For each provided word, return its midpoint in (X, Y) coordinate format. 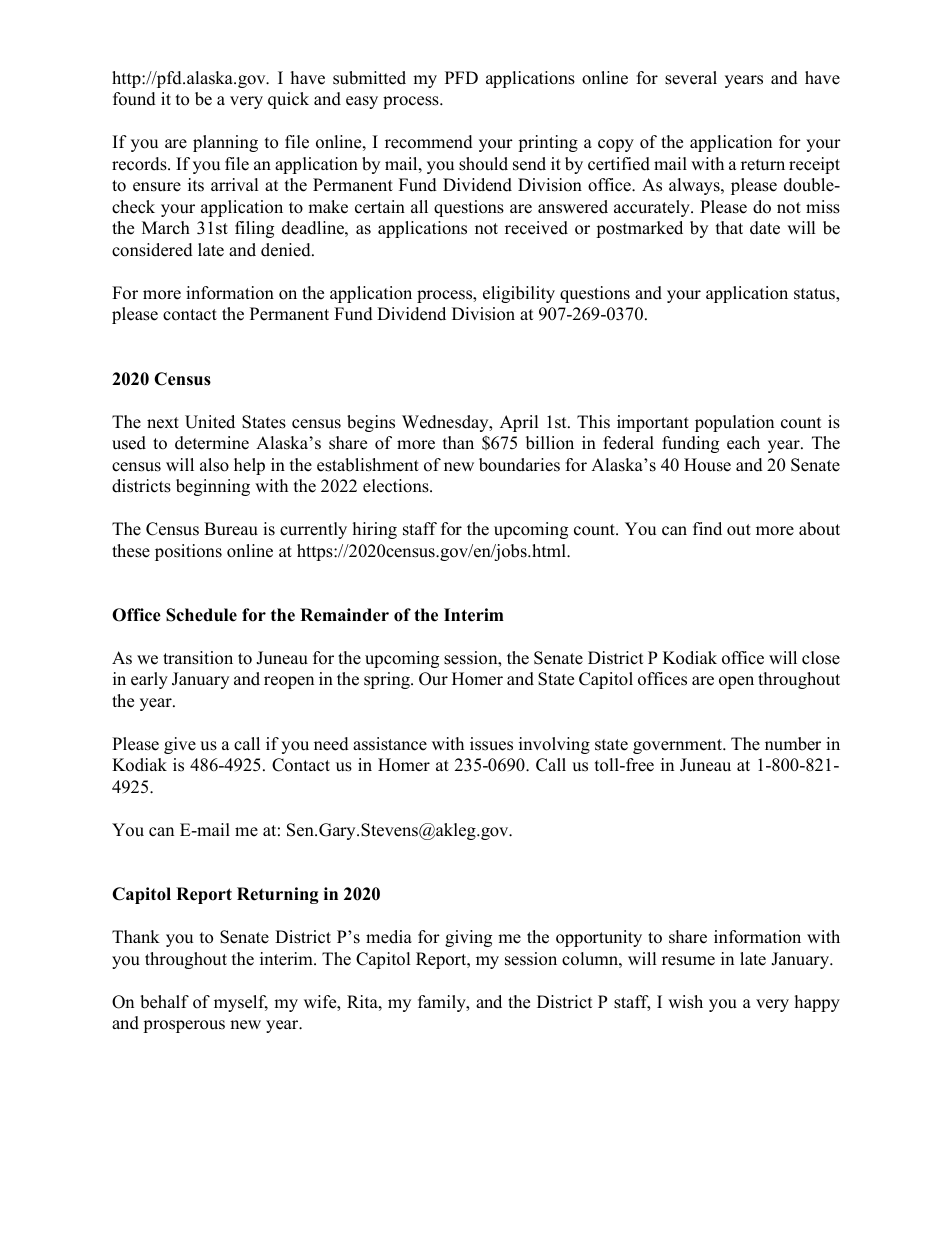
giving (468, 938)
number (793, 744)
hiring (375, 530)
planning (225, 143)
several (691, 78)
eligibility (519, 294)
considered (152, 250)
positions (188, 552)
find (707, 529)
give (180, 745)
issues (491, 744)
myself (241, 1003)
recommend (429, 142)
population (734, 423)
